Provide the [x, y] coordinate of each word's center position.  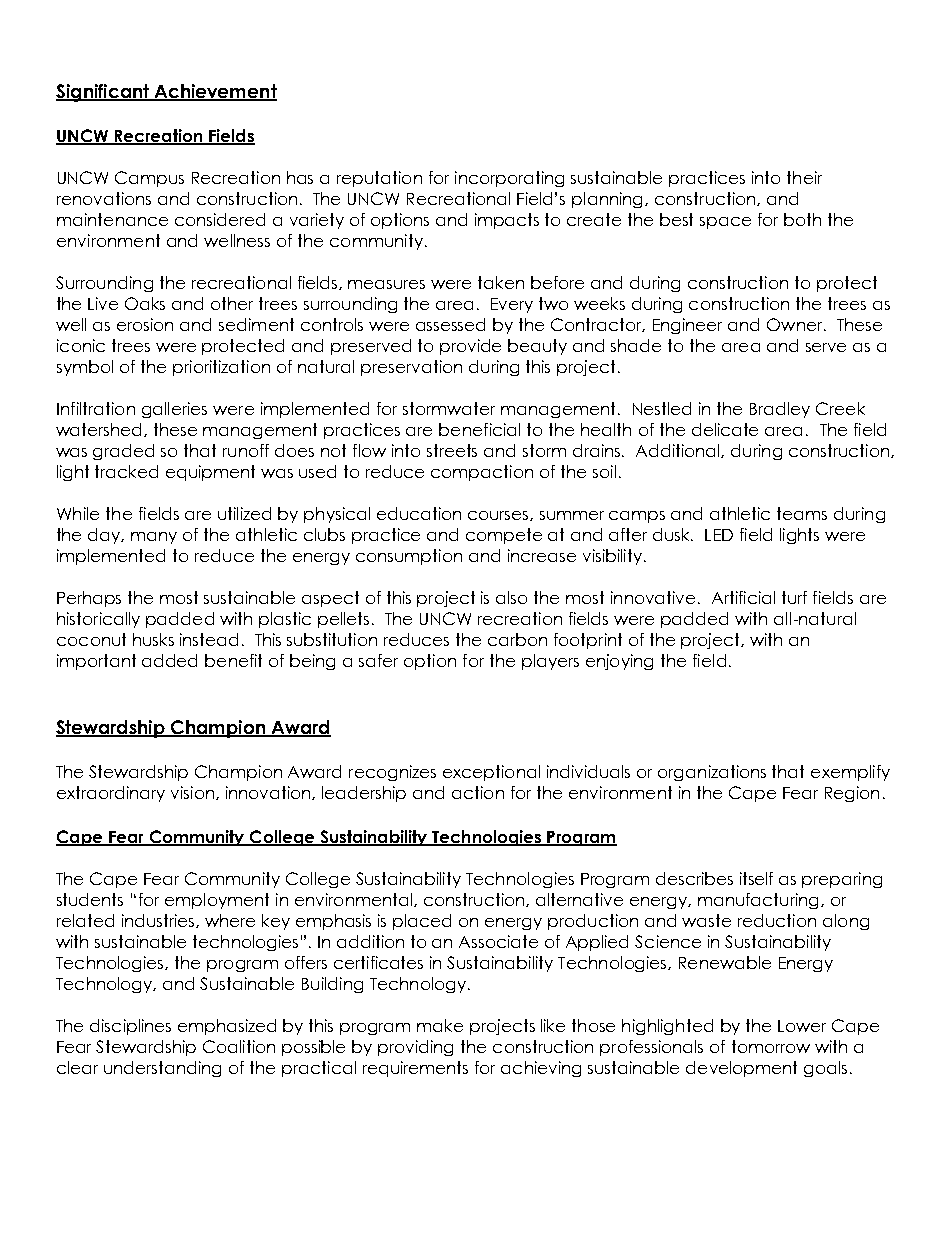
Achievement [214, 92]
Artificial [743, 597]
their [804, 177]
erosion [145, 324]
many [154, 538]
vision [194, 793]
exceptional [491, 773]
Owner [796, 324]
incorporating [509, 179]
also [511, 597]
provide [470, 347]
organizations [712, 773]
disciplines [130, 1027]
